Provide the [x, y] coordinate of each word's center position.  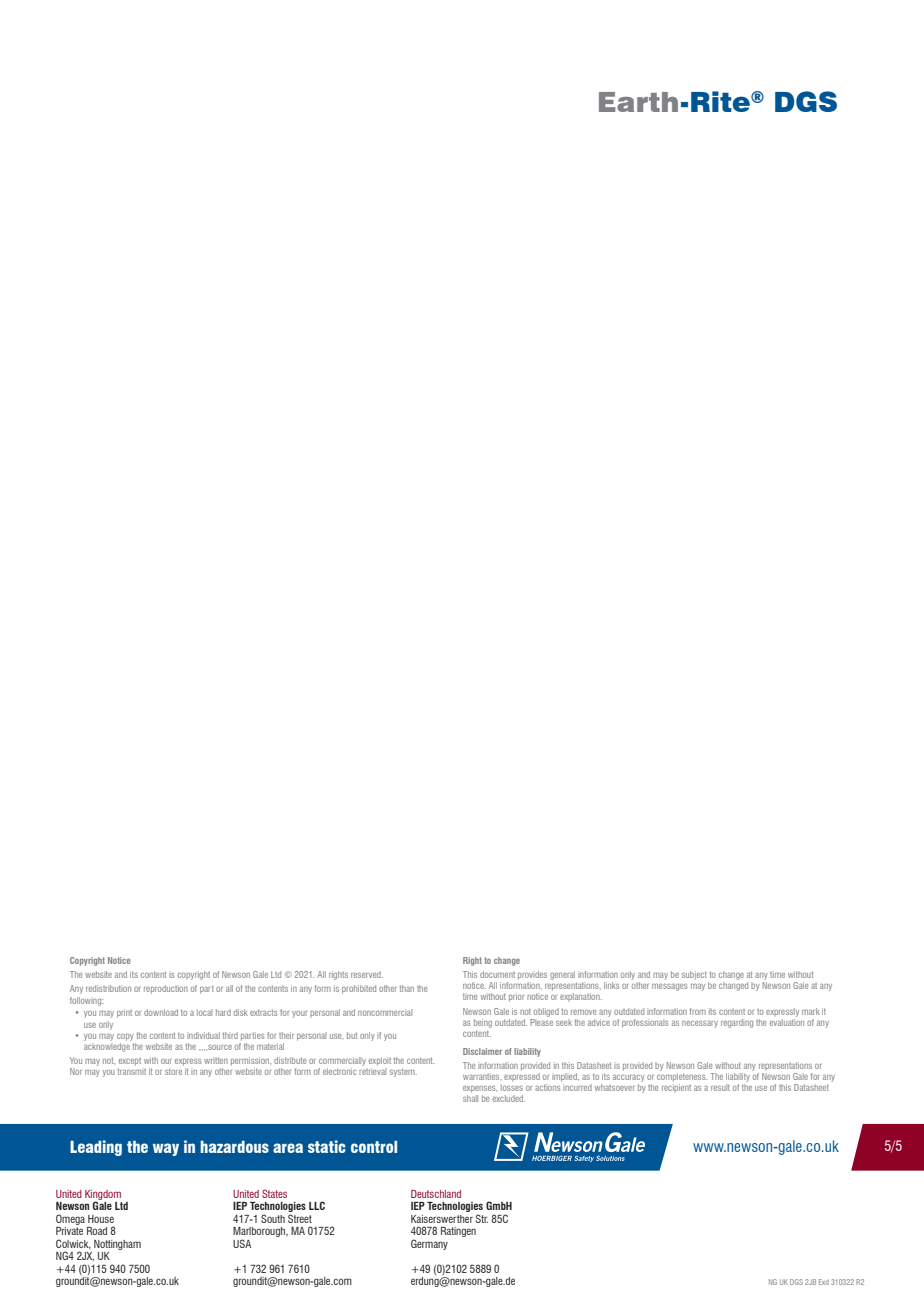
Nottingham [117, 1245]
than [407, 988]
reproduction [166, 989]
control [374, 1147]
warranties [482, 1076]
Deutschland [436, 1194]
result [720, 1087]
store [173, 1071]
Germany [429, 1244]
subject [694, 975]
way [166, 1149]
